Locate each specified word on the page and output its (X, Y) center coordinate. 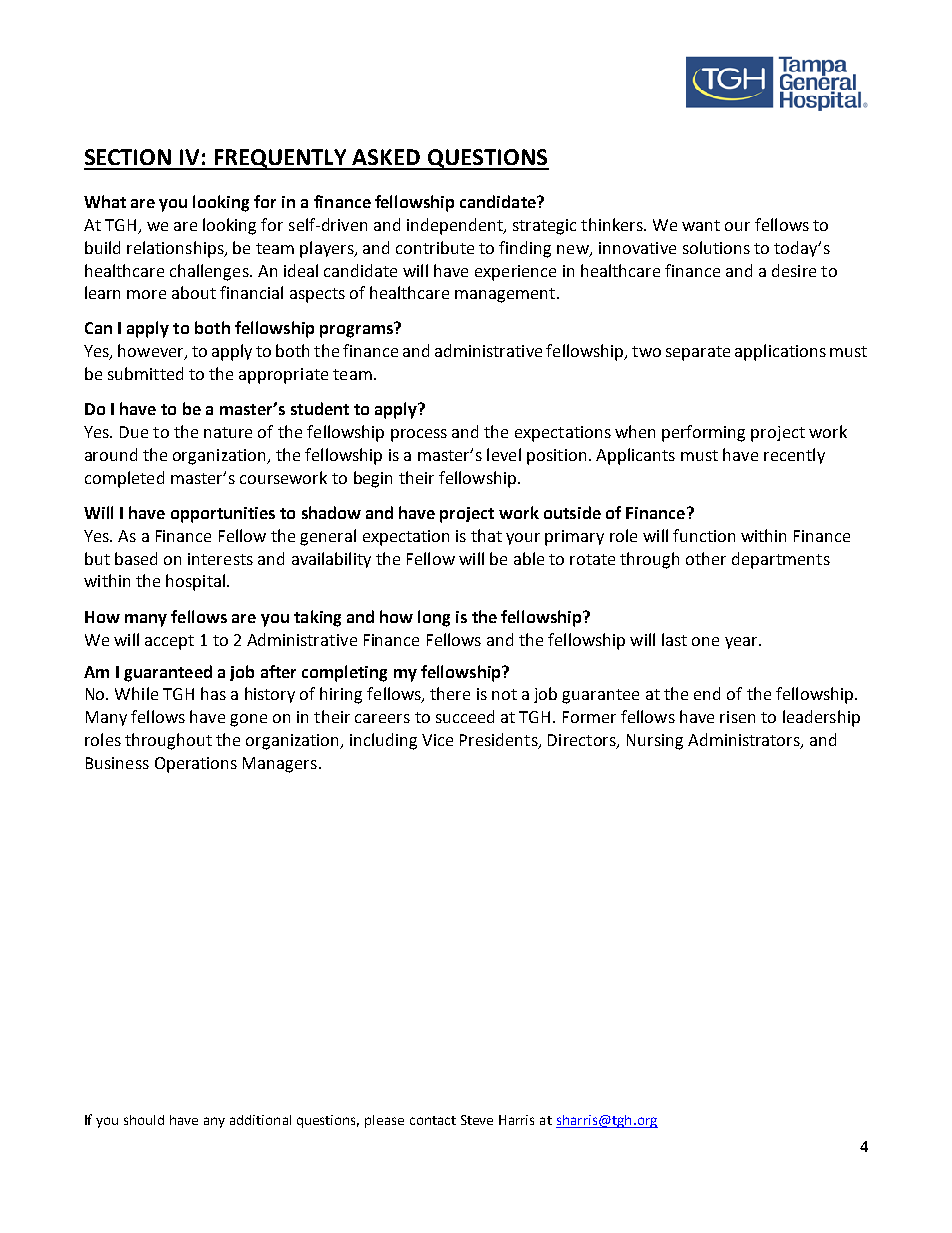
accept (169, 642)
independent (456, 226)
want (701, 225)
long (434, 618)
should (144, 1120)
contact (433, 1120)
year (742, 643)
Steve (477, 1120)
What (105, 201)
